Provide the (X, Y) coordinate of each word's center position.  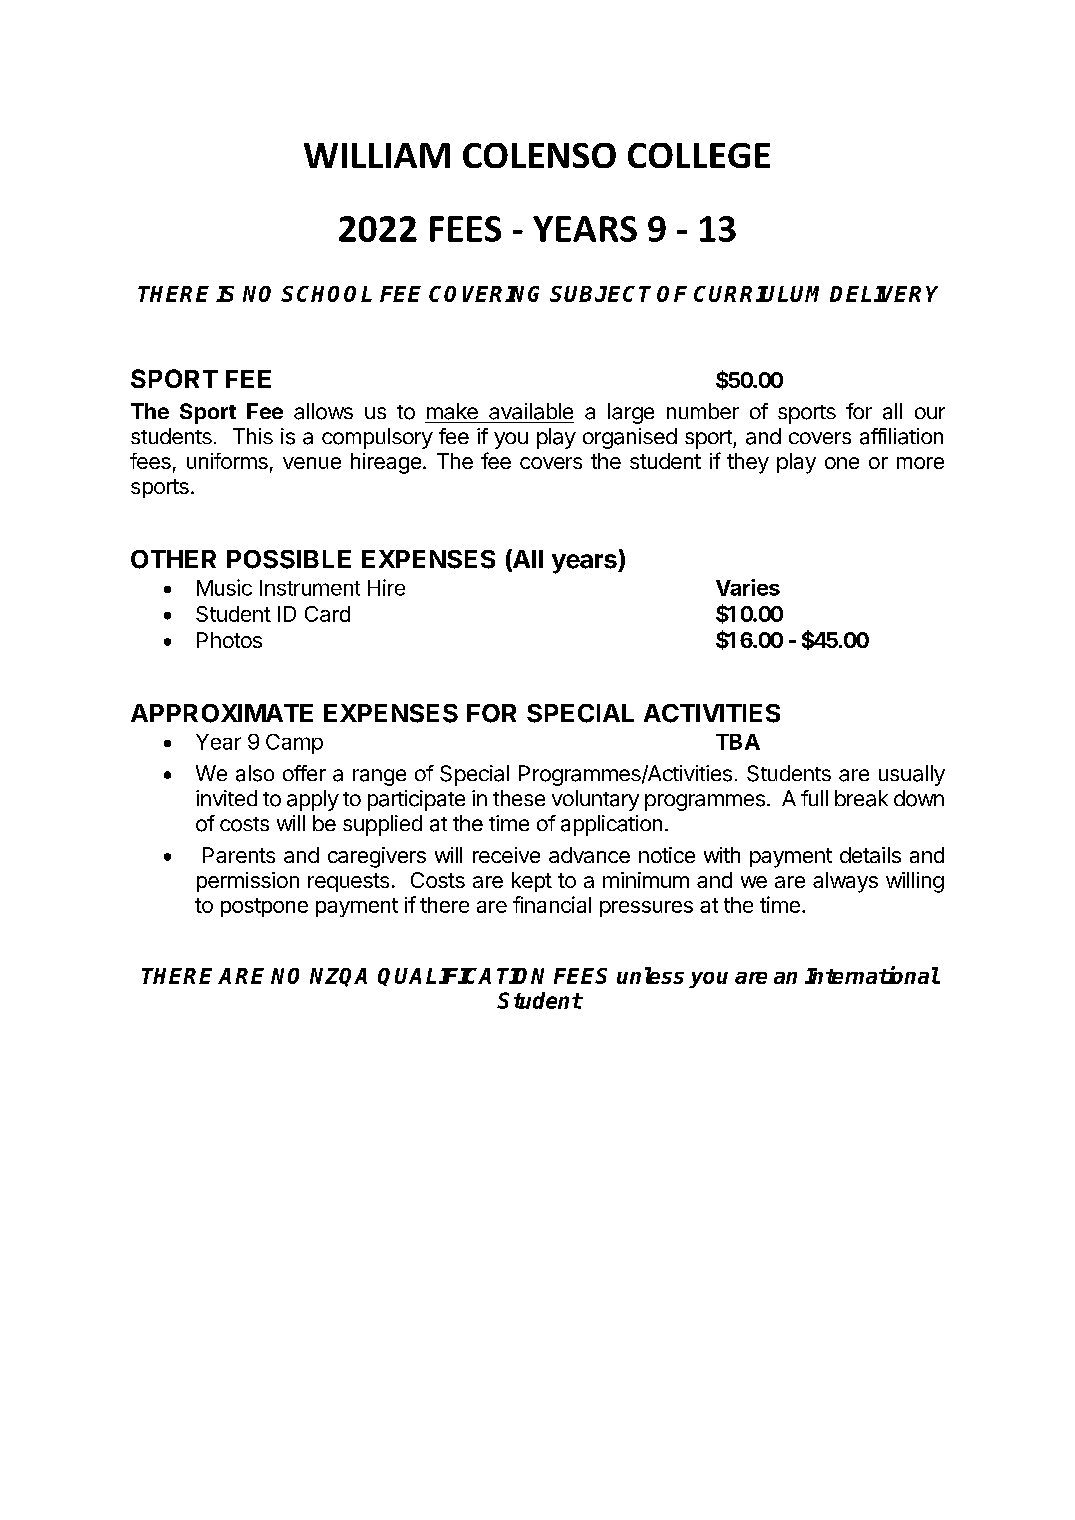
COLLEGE (699, 155)
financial (552, 904)
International (872, 975)
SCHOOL (326, 294)
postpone (264, 907)
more (920, 463)
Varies (748, 587)
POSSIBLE (289, 559)
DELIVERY (884, 294)
